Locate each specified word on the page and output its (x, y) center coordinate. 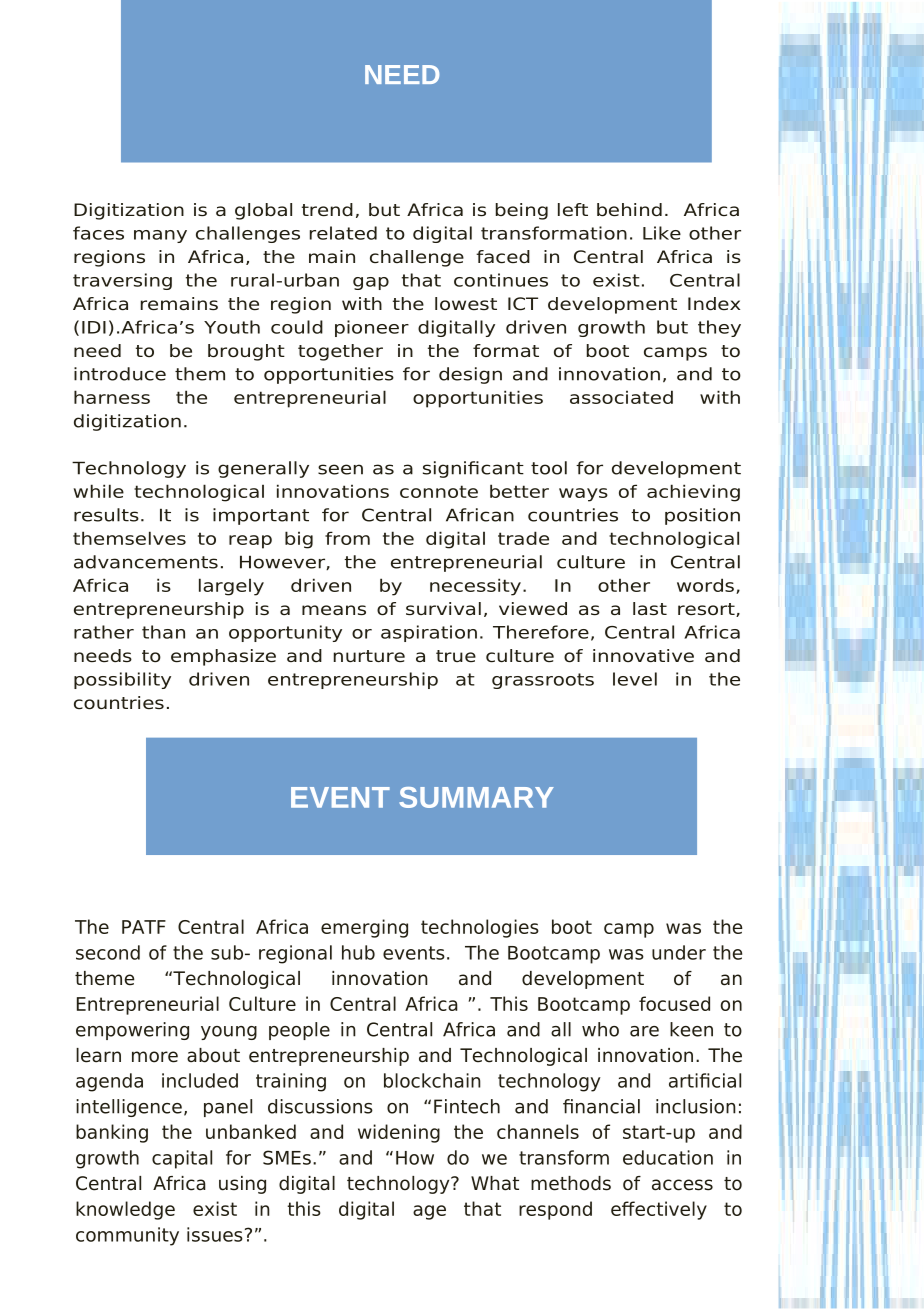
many (160, 236)
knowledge (125, 1210)
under (679, 952)
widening (399, 1133)
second (108, 952)
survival (443, 608)
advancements (146, 562)
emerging (364, 928)
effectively (659, 1210)
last (650, 609)
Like (662, 233)
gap (371, 283)
